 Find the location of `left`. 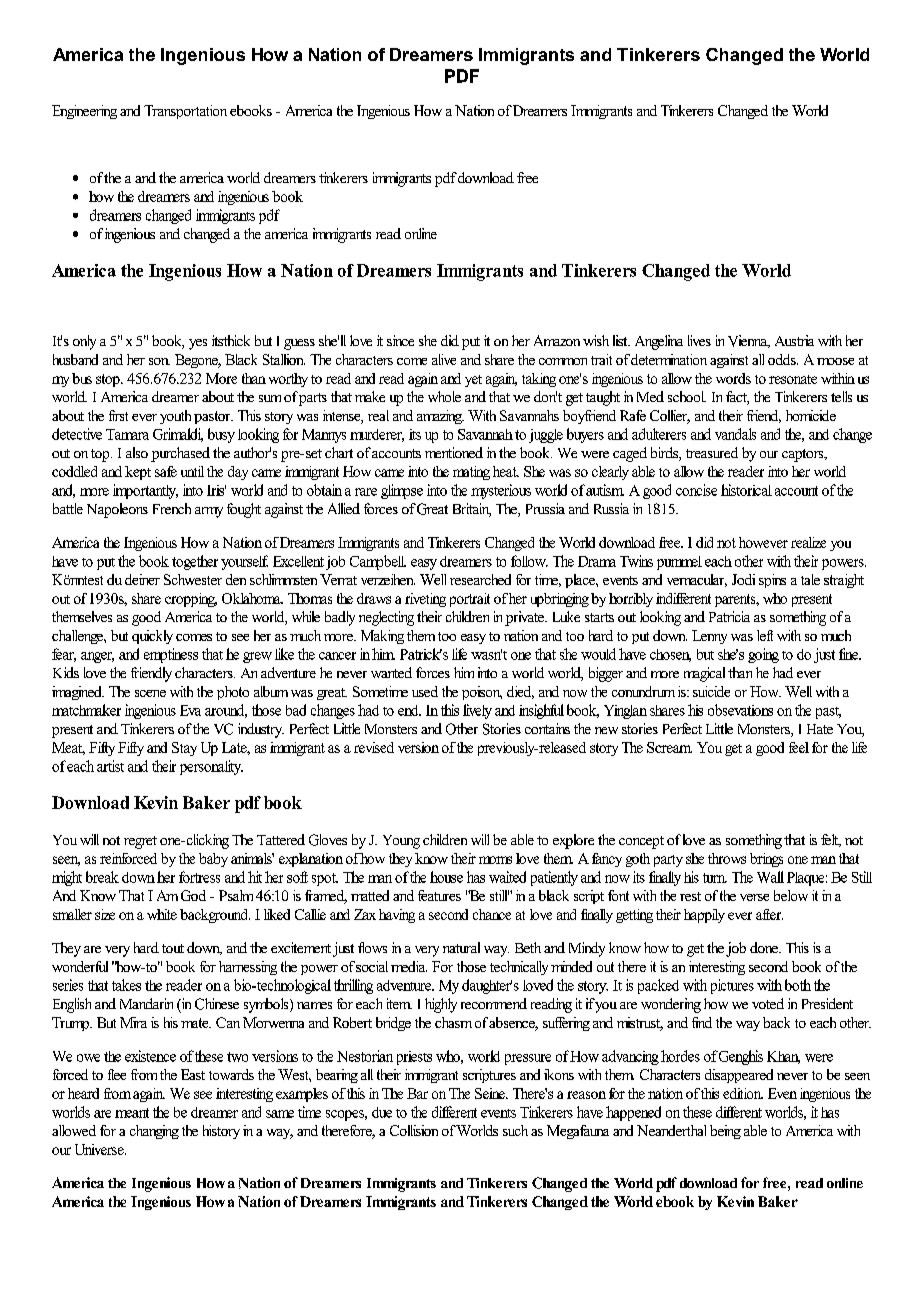

left is located at coordinates (765, 635).
